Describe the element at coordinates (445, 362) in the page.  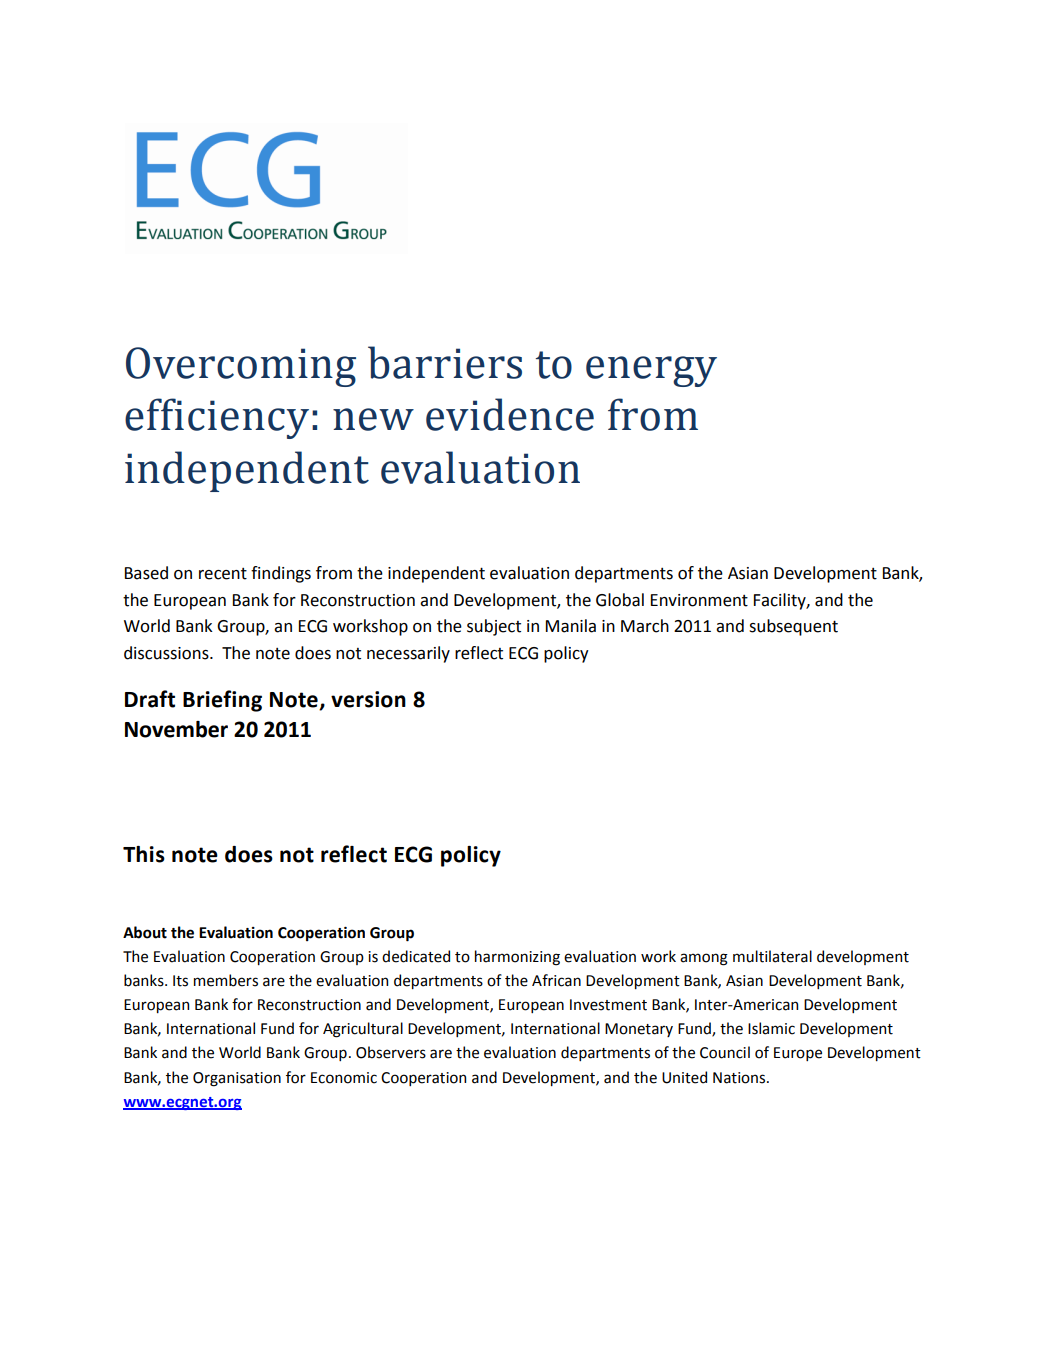
I see `barriers` at that location.
